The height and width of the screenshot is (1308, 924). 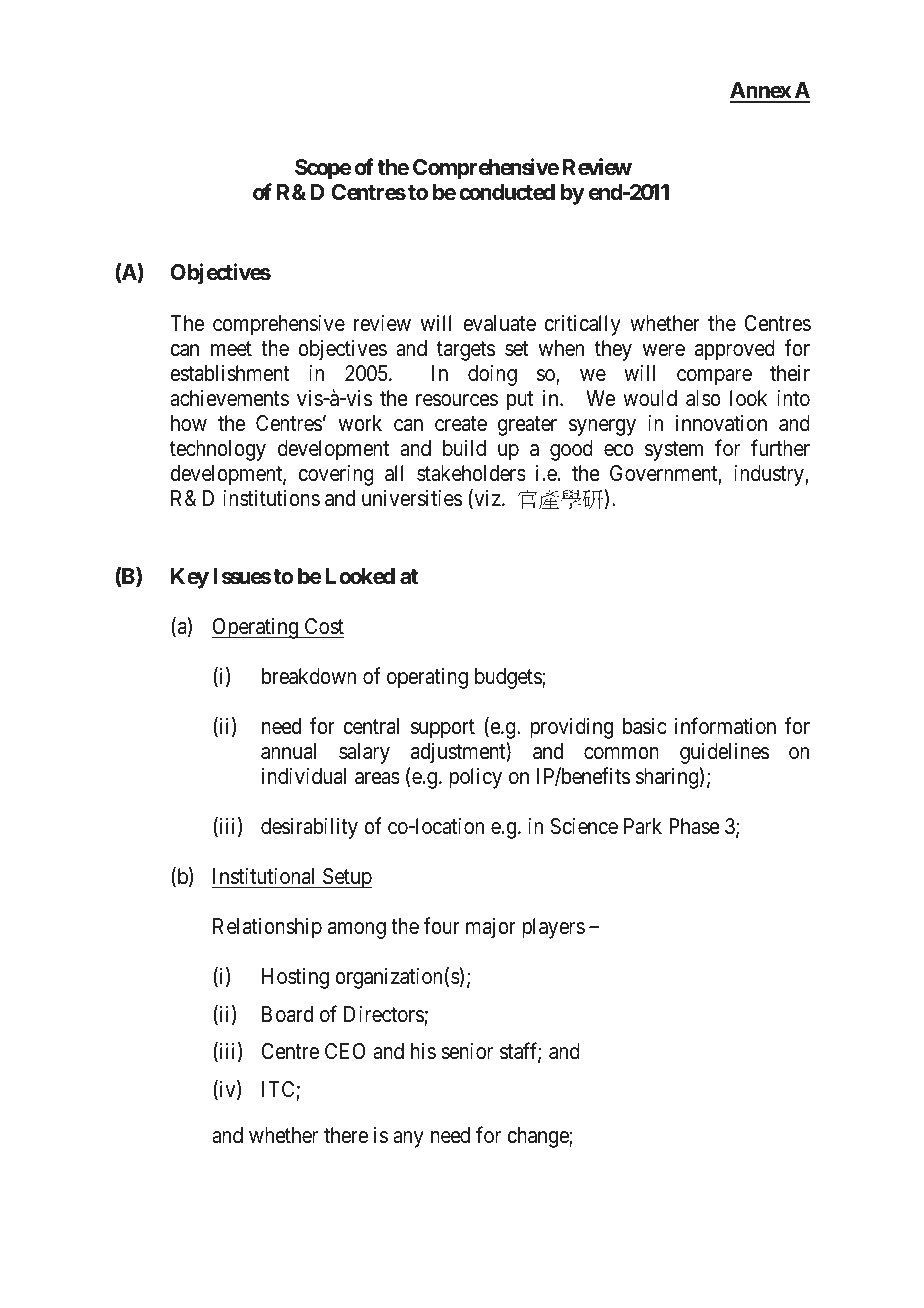 I want to click on information, so click(x=725, y=726).
